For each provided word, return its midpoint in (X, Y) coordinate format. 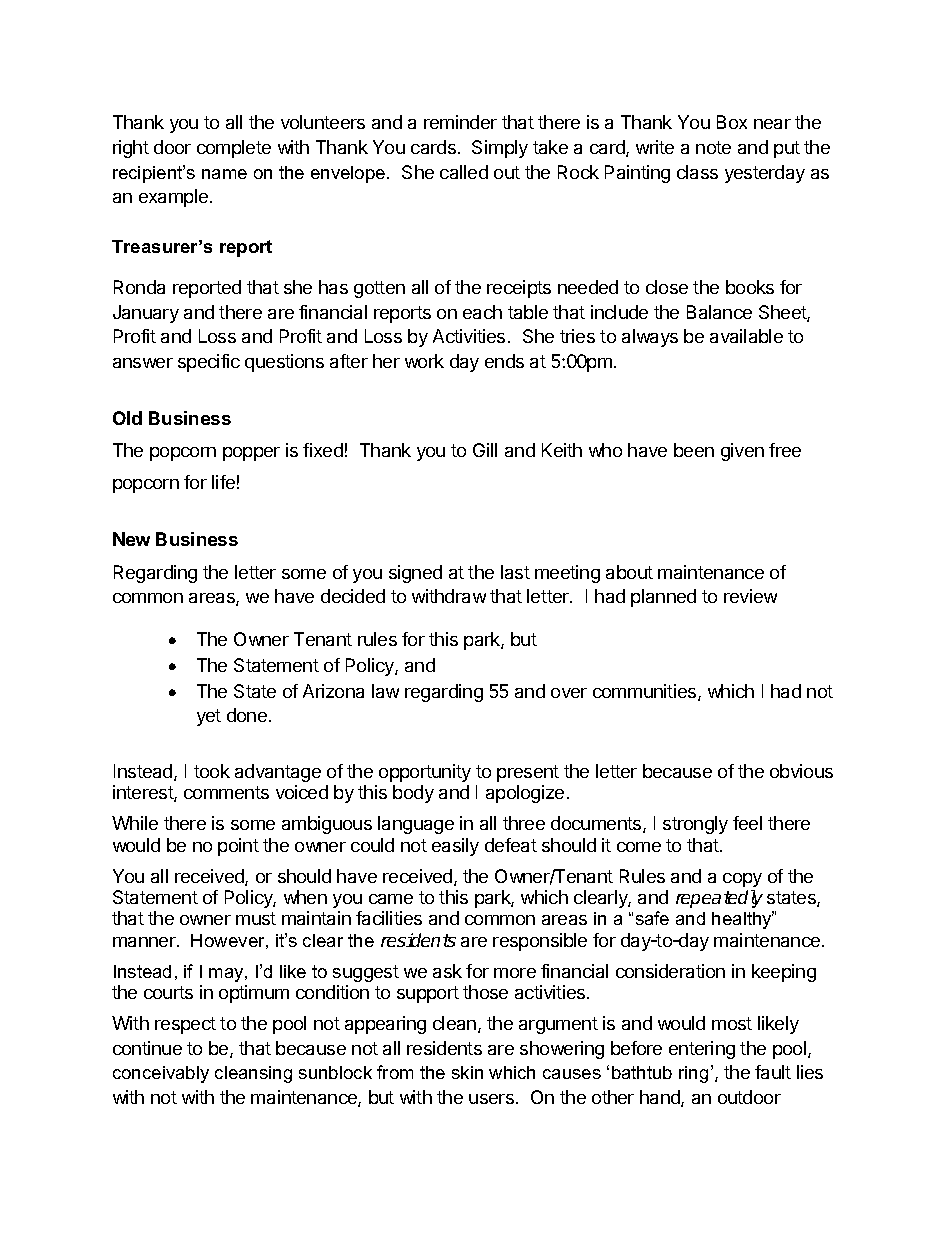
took (212, 771)
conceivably (161, 1074)
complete (234, 149)
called (464, 172)
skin (467, 1072)
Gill (485, 450)
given (742, 452)
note (713, 147)
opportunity (425, 773)
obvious (801, 771)
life (223, 482)
